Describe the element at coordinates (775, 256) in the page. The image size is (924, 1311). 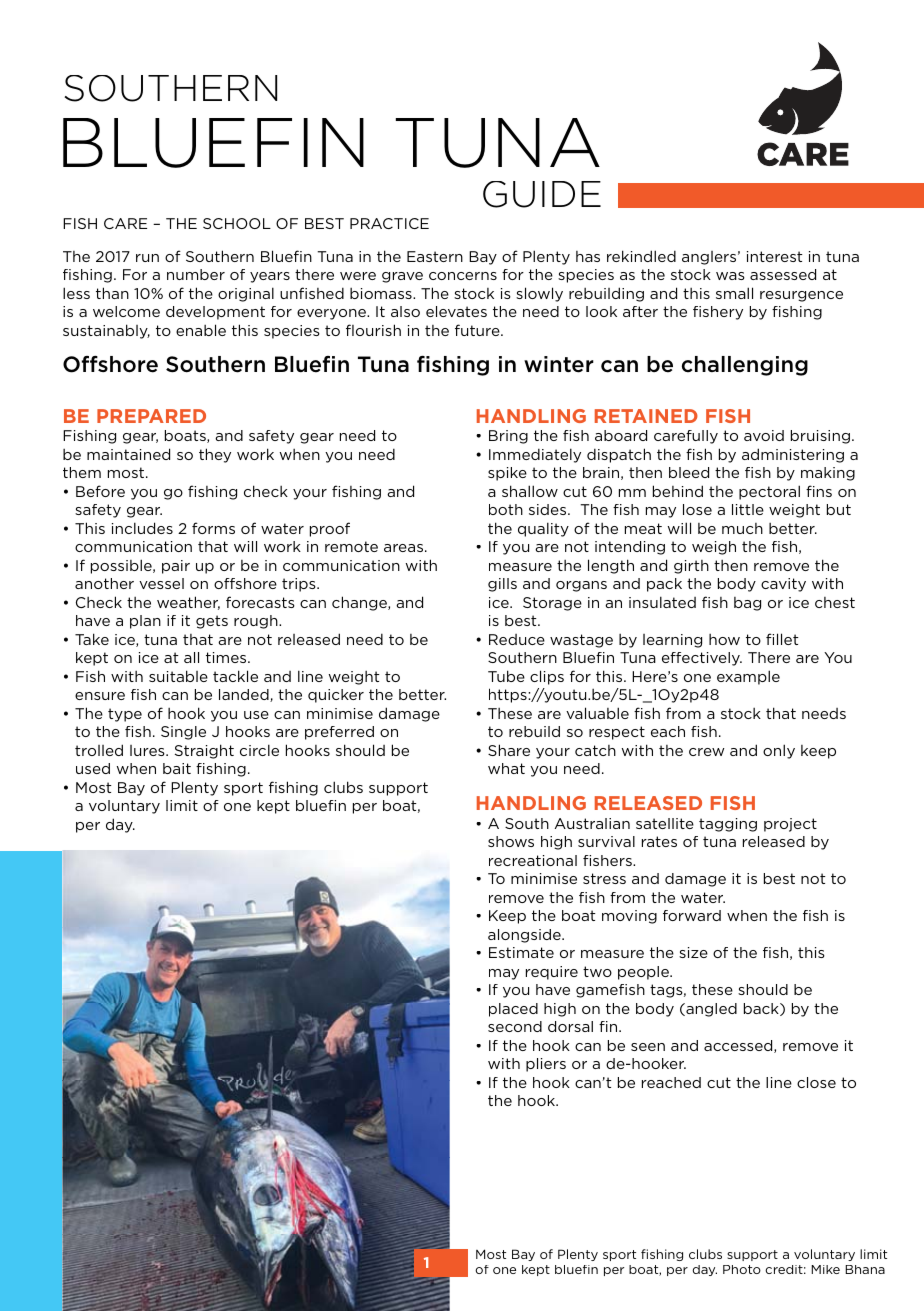
I see `interest` at that location.
